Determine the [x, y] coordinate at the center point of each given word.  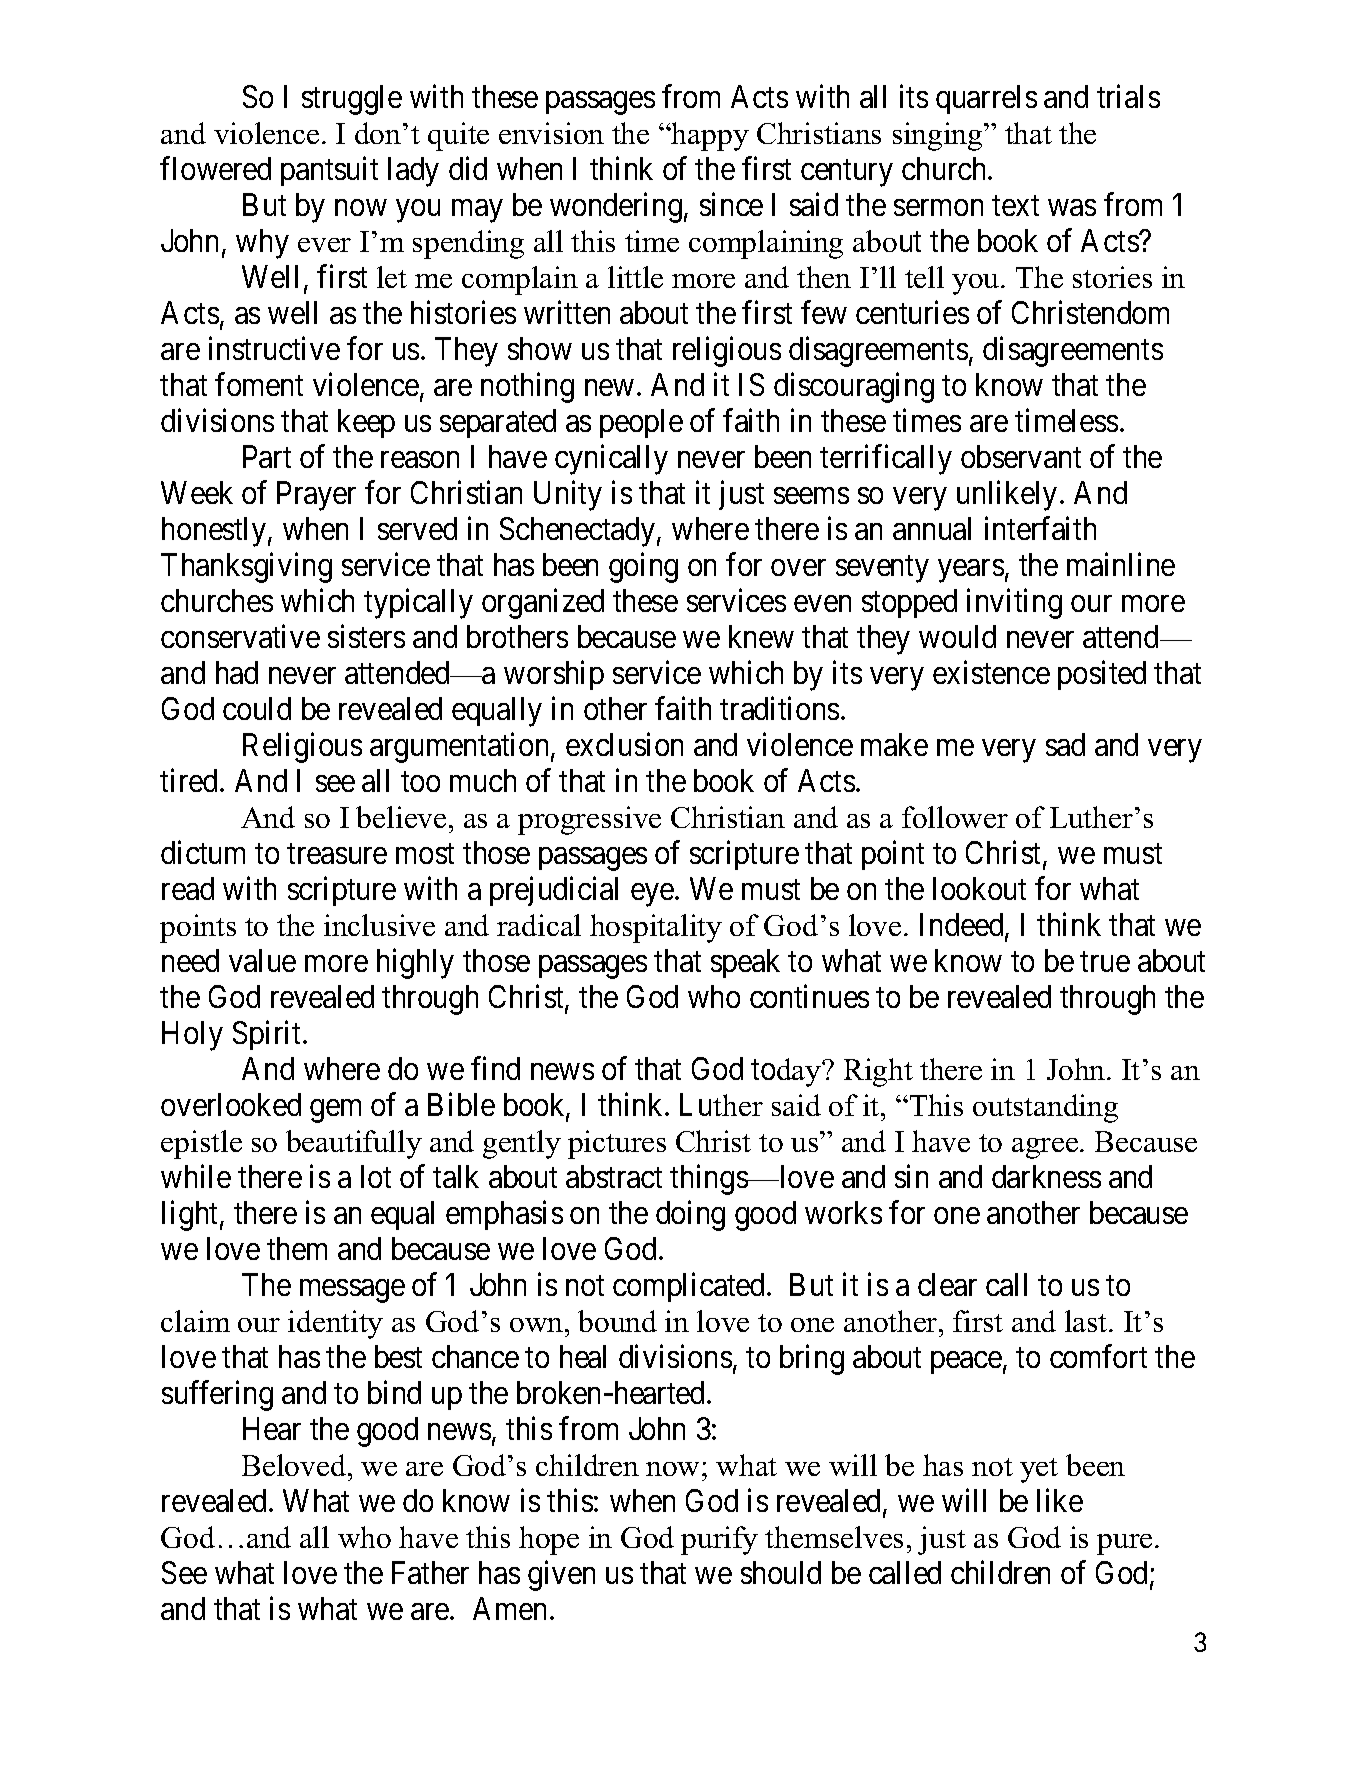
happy [709, 136]
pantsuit [329, 171]
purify [719, 1540]
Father [430, 1572]
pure [1124, 1544]
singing [939, 136]
